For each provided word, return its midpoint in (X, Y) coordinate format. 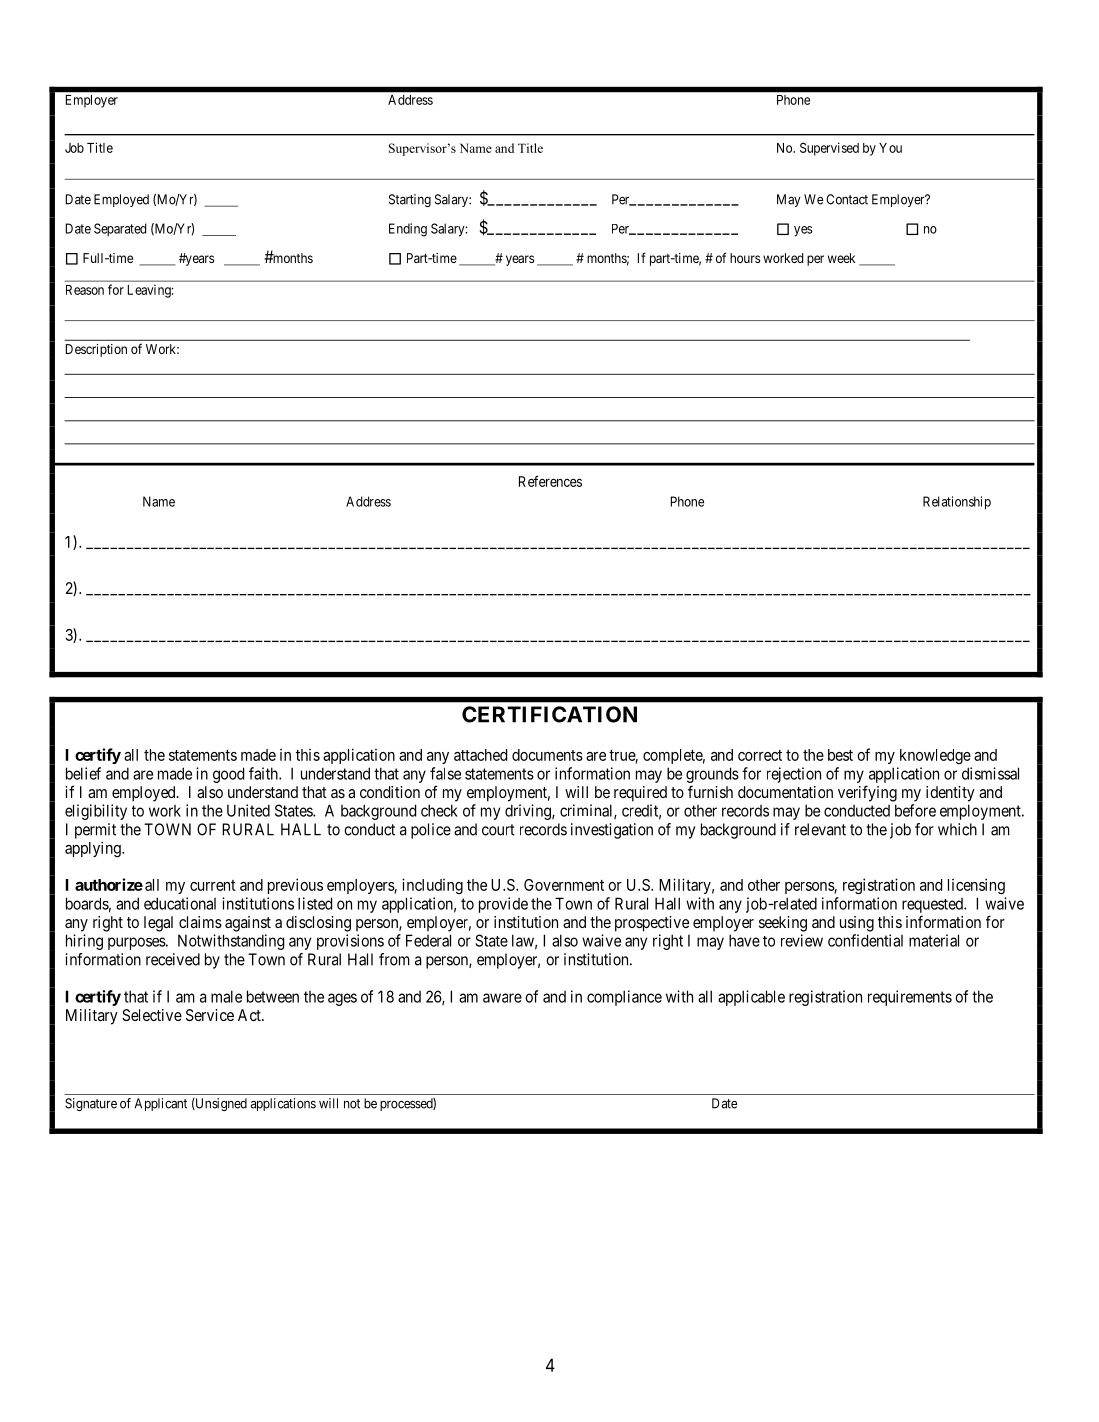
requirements (910, 998)
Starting (410, 200)
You (890, 148)
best (840, 755)
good (228, 775)
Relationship (957, 503)
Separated (120, 230)
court (498, 830)
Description (96, 350)
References (550, 481)
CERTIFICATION (549, 714)
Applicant (160, 1104)
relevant (820, 829)
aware (502, 998)
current (213, 885)
